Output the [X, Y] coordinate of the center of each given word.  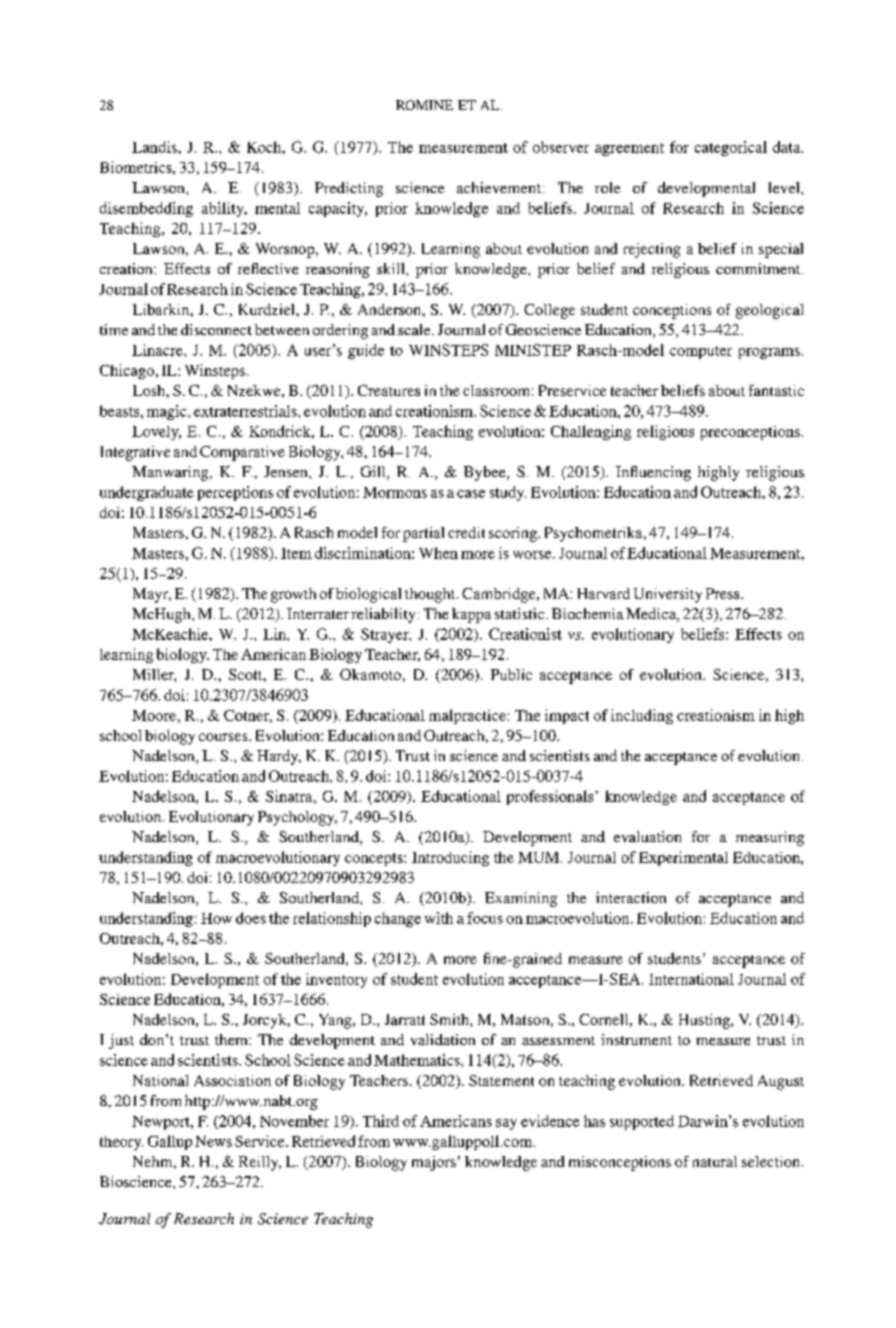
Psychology [297, 818]
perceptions [235, 493]
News [213, 1141]
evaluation [647, 836]
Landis [155, 147]
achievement [500, 187]
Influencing [653, 473]
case [471, 494]
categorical [731, 148]
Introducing [450, 858]
